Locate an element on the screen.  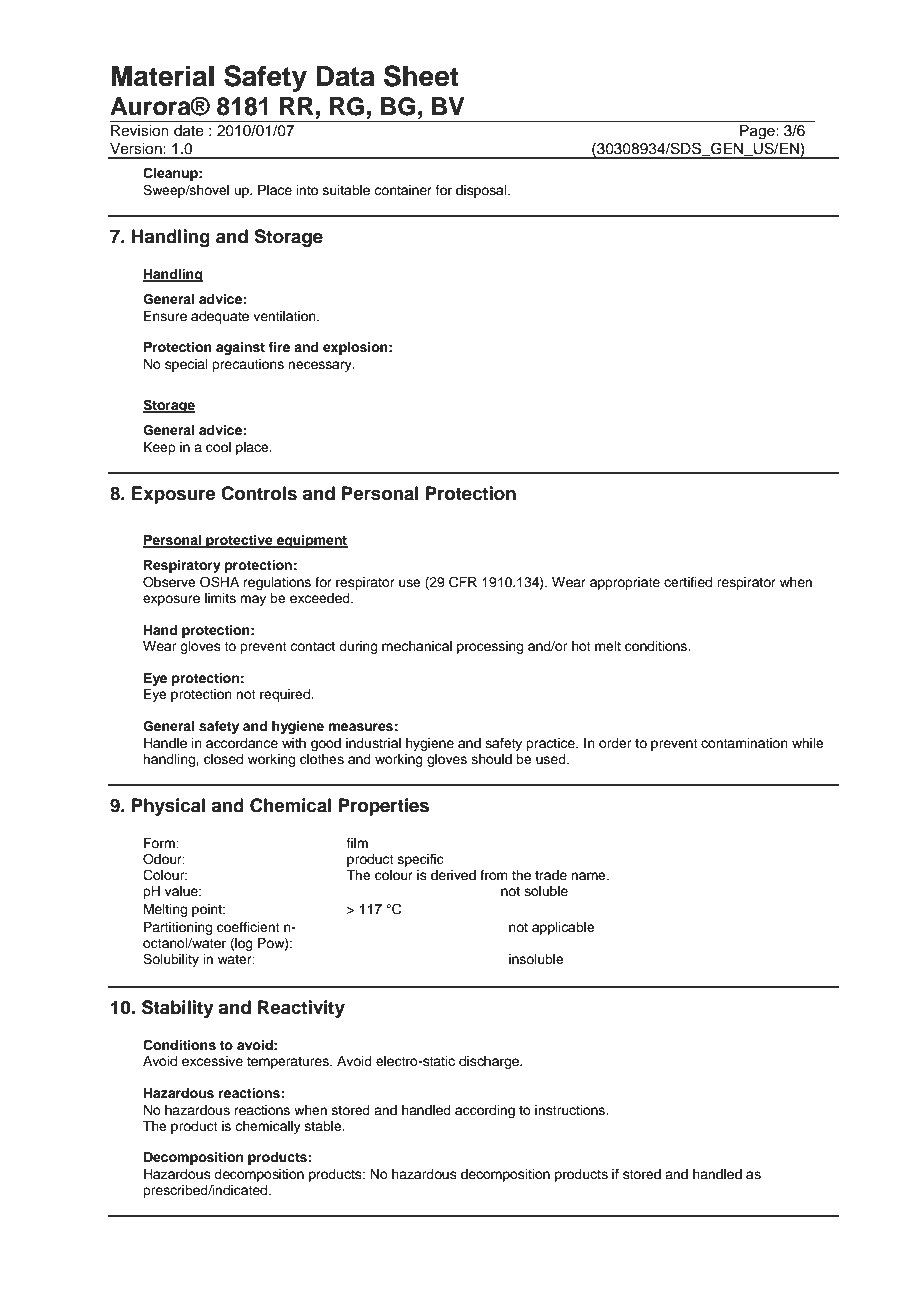
adequate is located at coordinates (220, 317).
